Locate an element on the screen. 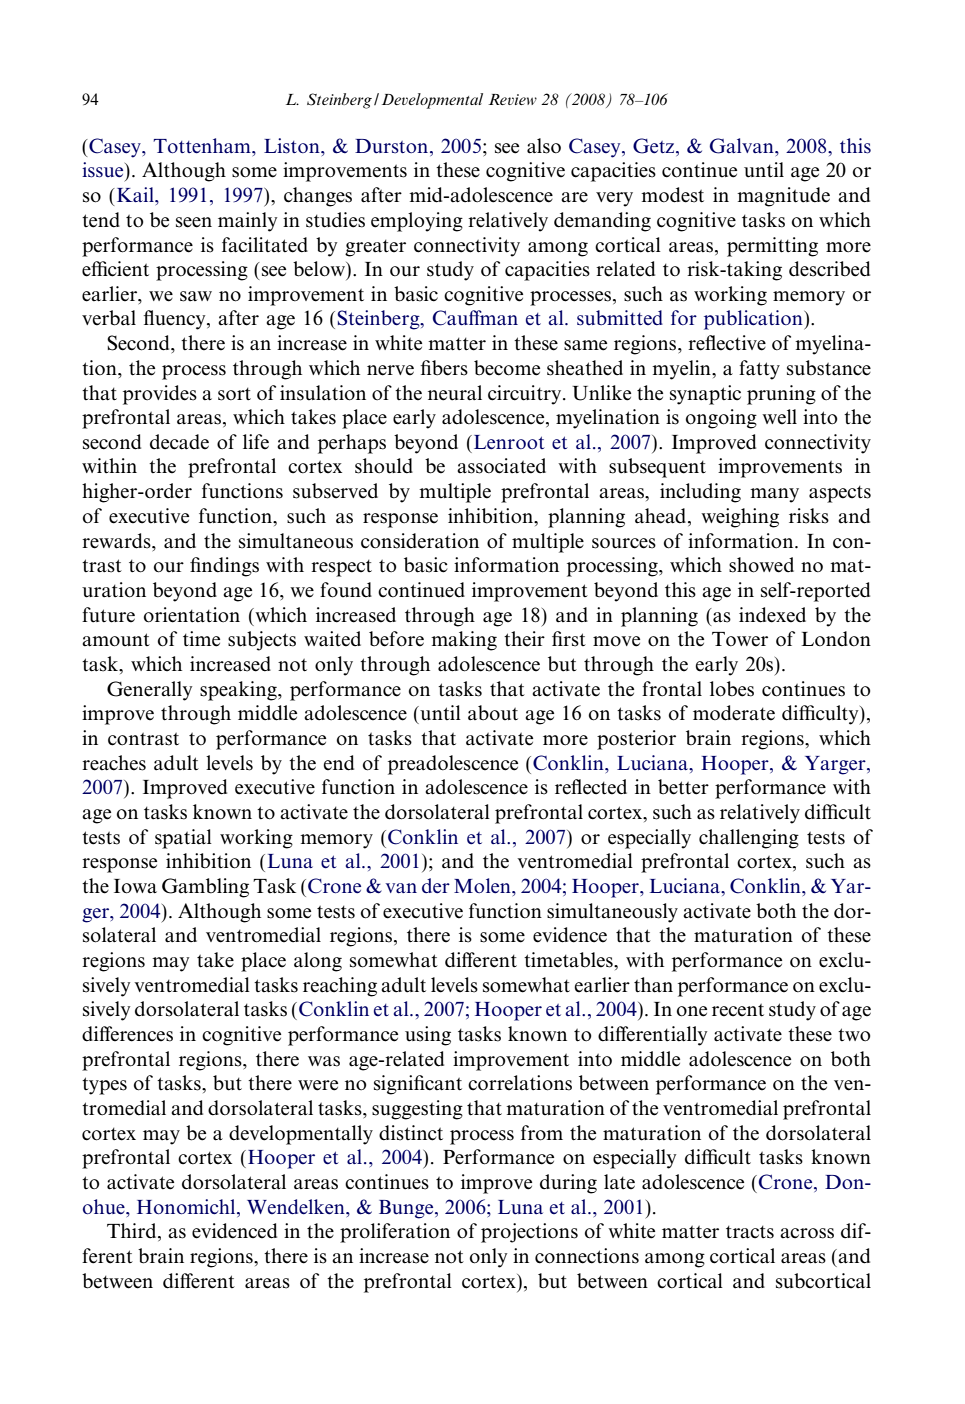 The height and width of the screenshot is (1404, 965). fatty is located at coordinates (759, 370).
